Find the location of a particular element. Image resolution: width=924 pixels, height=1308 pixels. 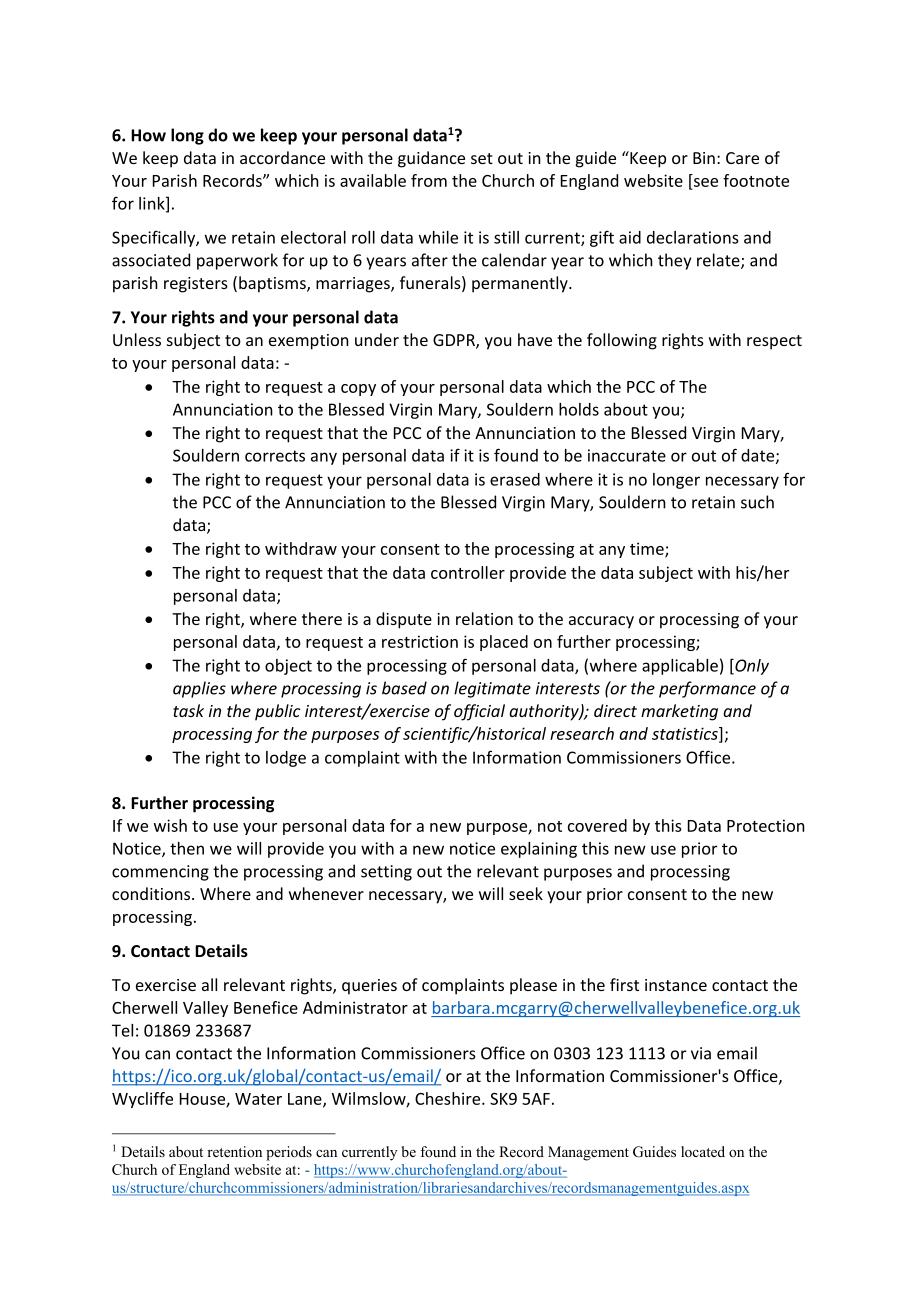

applies is located at coordinates (199, 689).
